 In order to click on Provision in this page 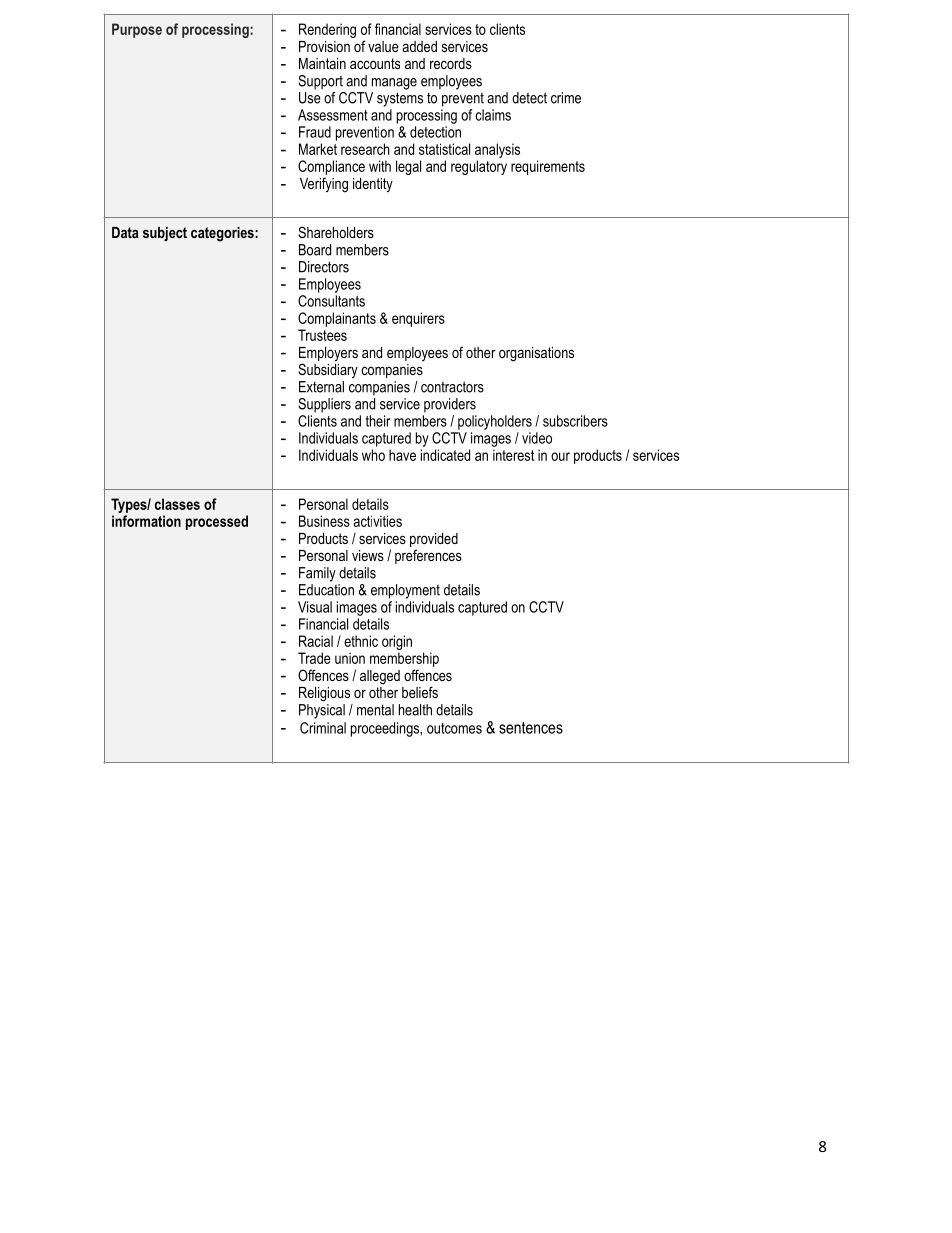, I will do `click(324, 46)`.
